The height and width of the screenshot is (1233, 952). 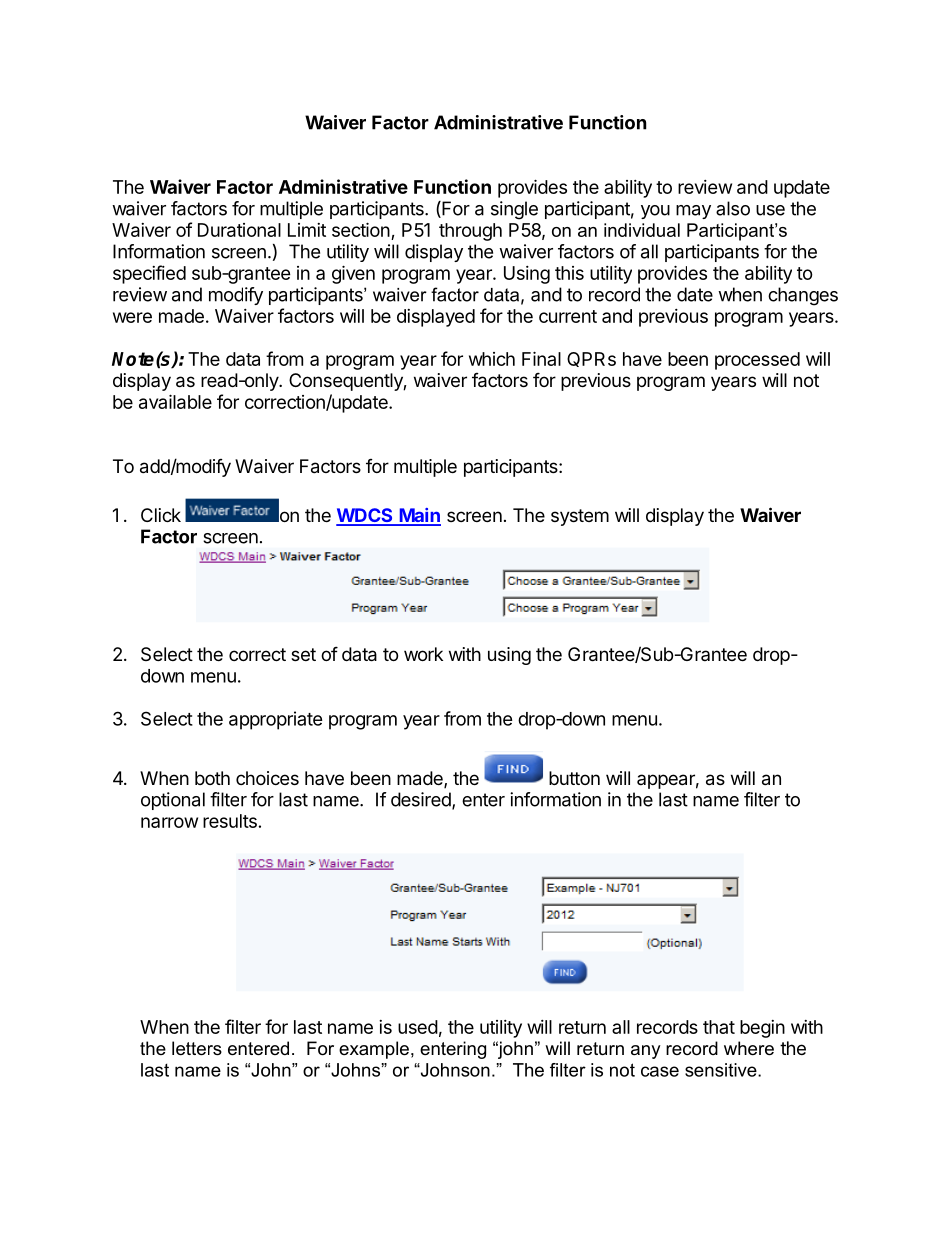 What do you see at coordinates (175, 401) in the screenshot?
I see `available` at bounding box center [175, 401].
